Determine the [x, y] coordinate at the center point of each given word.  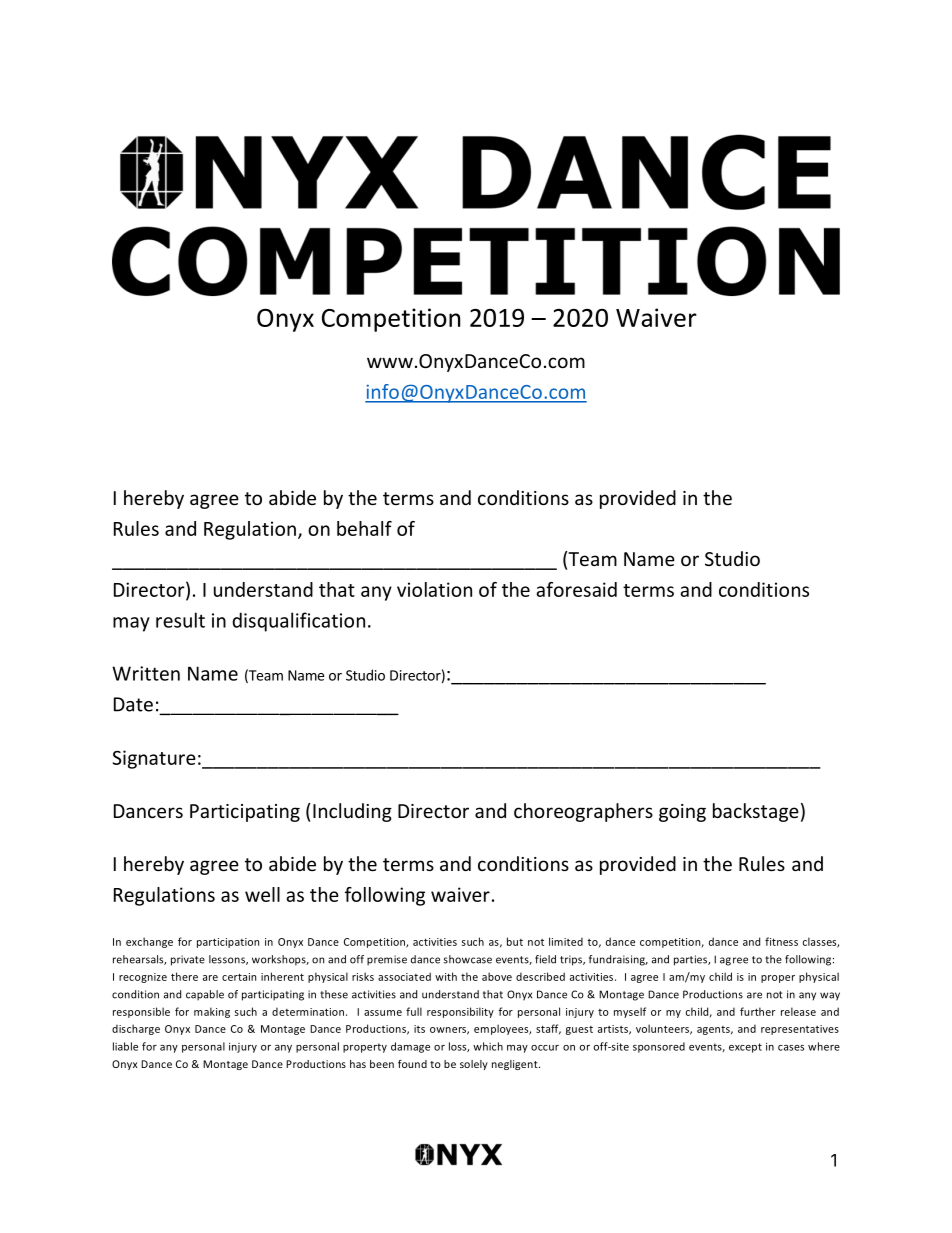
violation [434, 589]
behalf [364, 528]
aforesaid [576, 589]
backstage [756, 812]
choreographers [583, 812]
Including [352, 812]
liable [125, 1046]
